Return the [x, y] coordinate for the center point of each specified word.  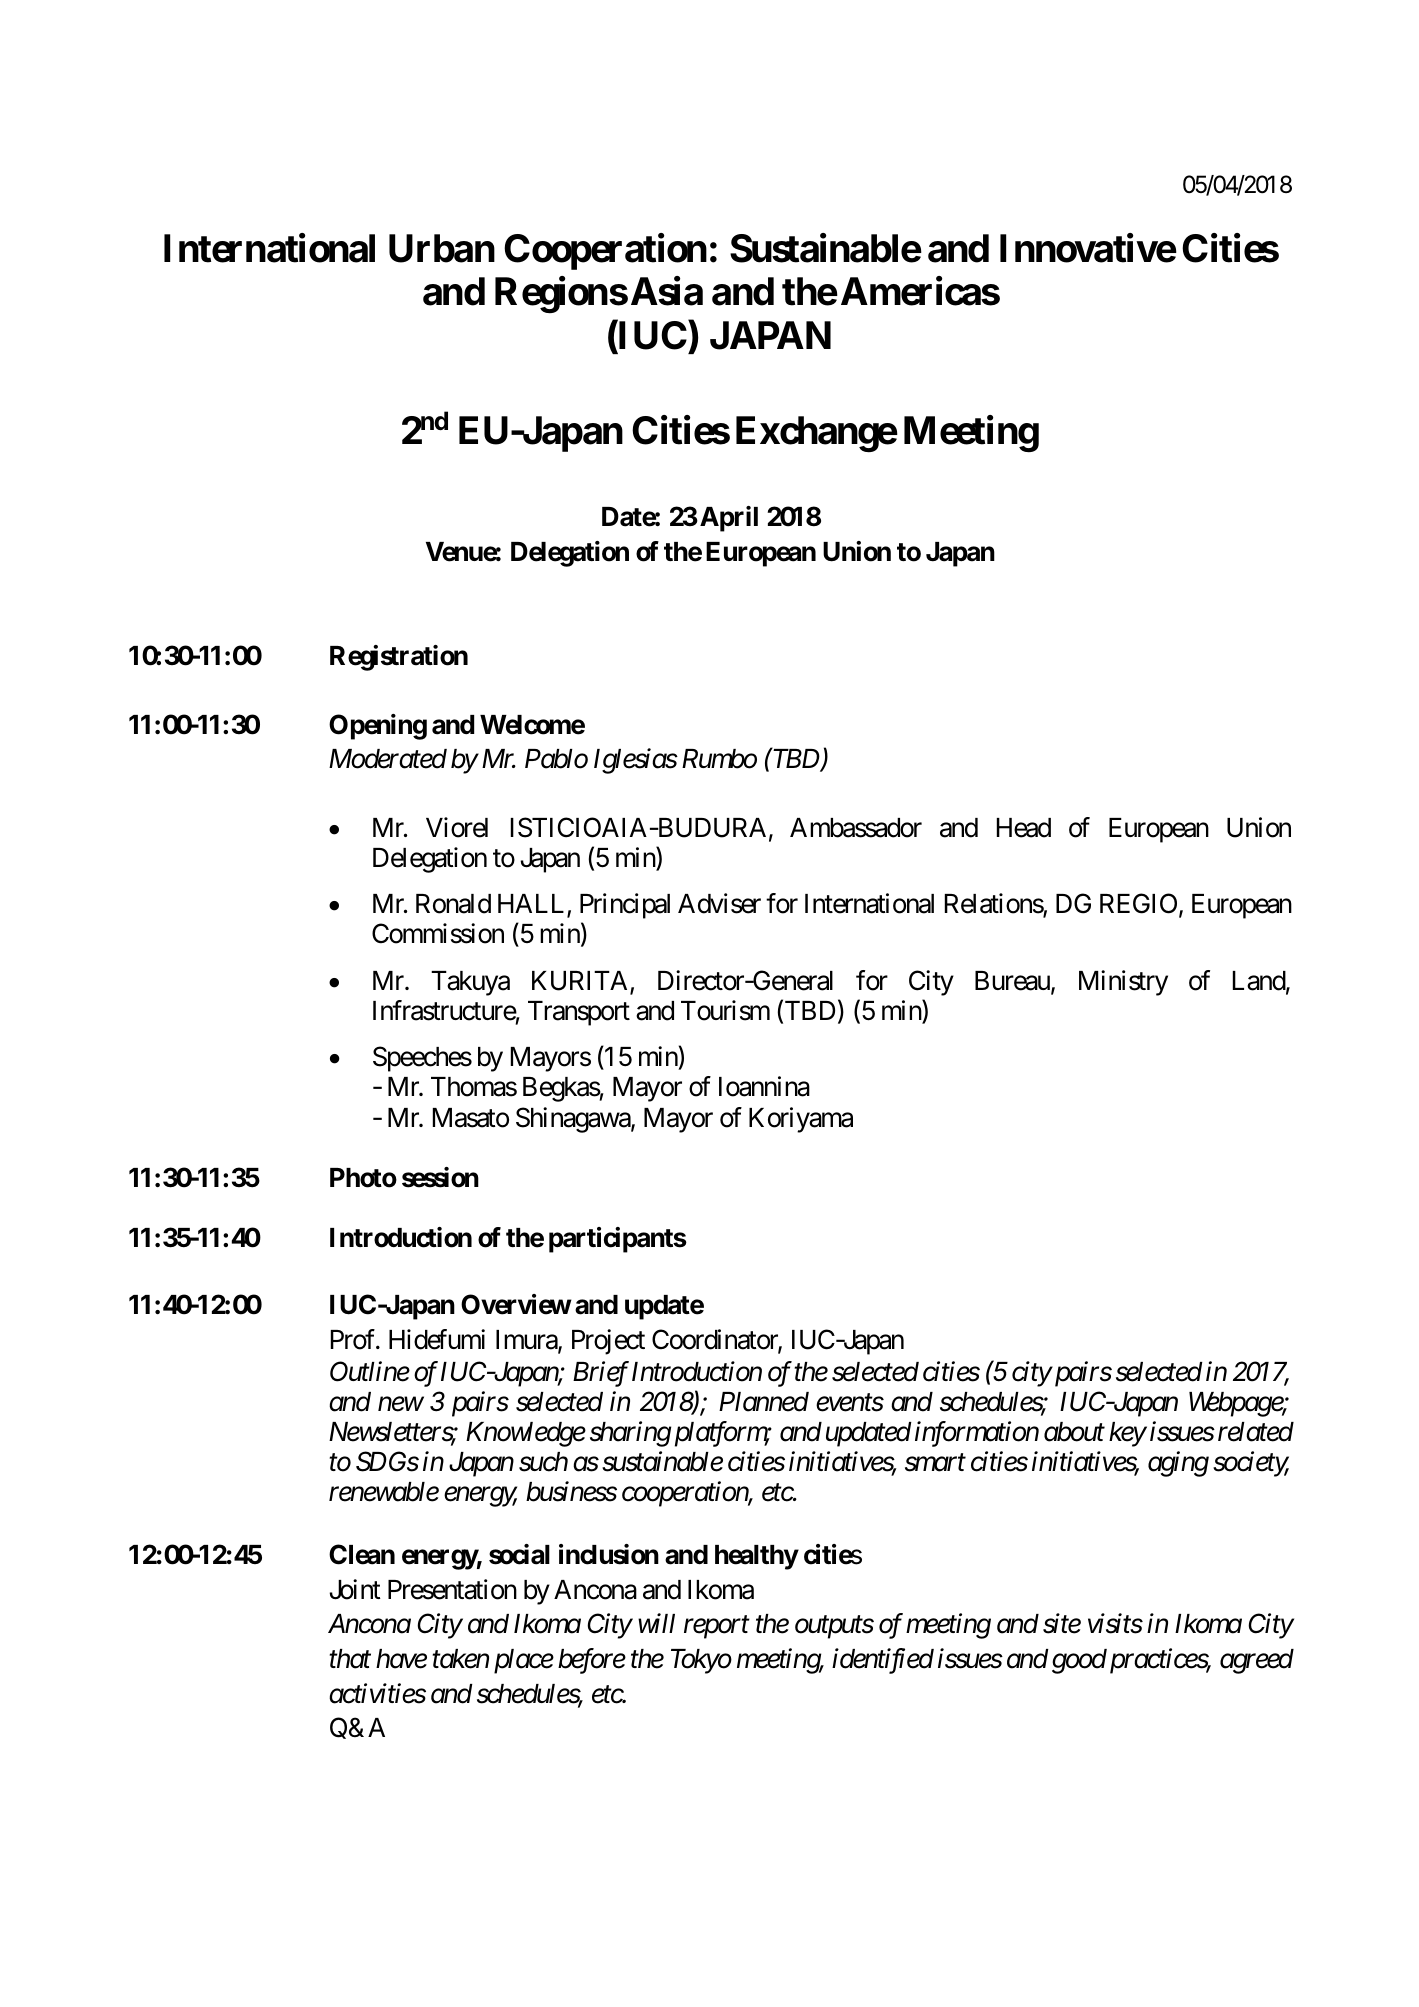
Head [1024, 828]
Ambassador [856, 828]
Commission [438, 934]
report [717, 1628]
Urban [442, 248]
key [1127, 1434]
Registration [399, 658]
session [440, 1177]
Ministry [1123, 983]
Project [608, 1342]
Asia [667, 291]
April [729, 519]
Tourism [725, 1010]
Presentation [452, 1589]
